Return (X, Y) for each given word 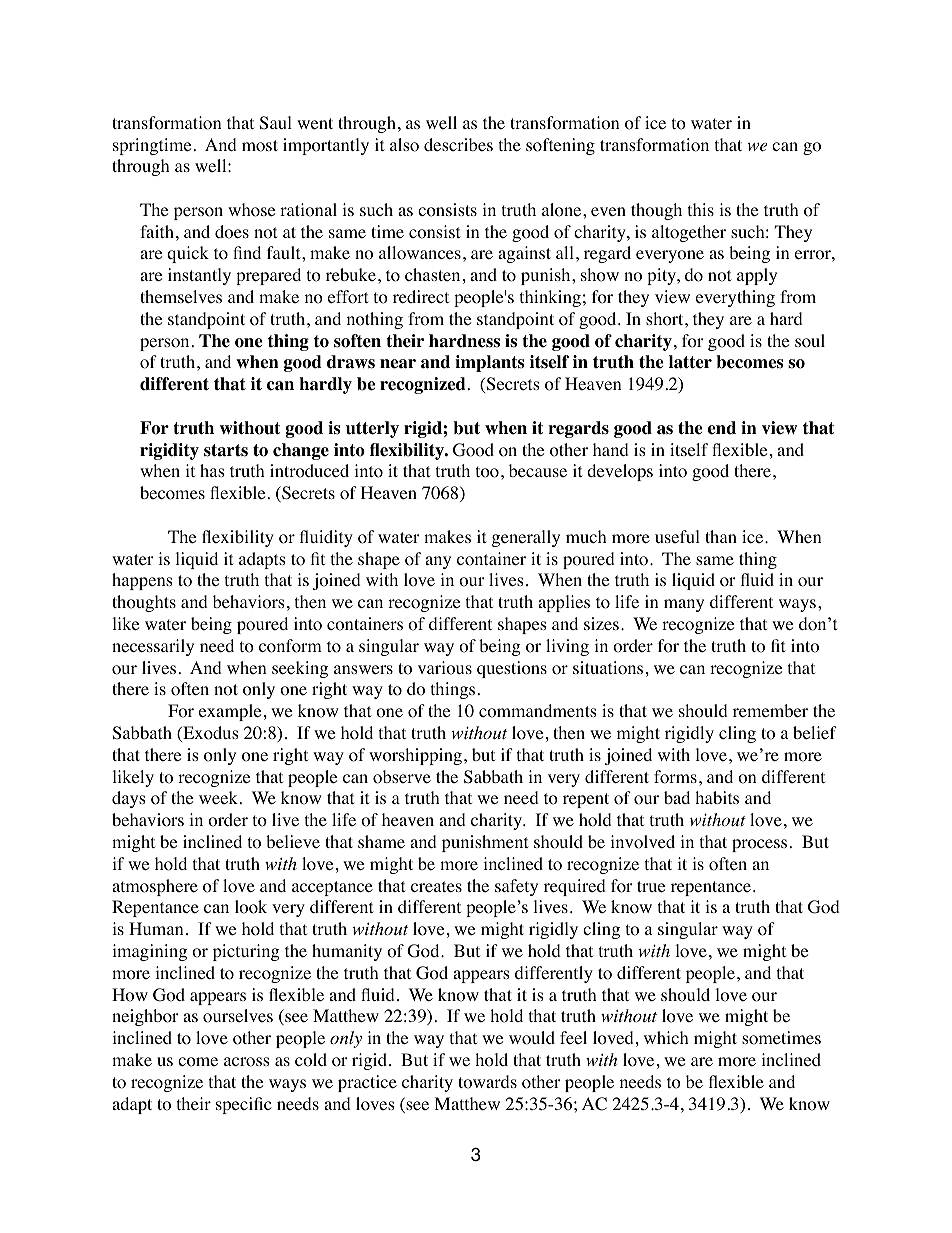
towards (487, 1082)
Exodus (210, 734)
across (247, 1062)
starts (226, 450)
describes (458, 144)
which (666, 1037)
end (722, 428)
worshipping (415, 756)
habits (717, 797)
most (260, 146)
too (487, 472)
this (701, 209)
